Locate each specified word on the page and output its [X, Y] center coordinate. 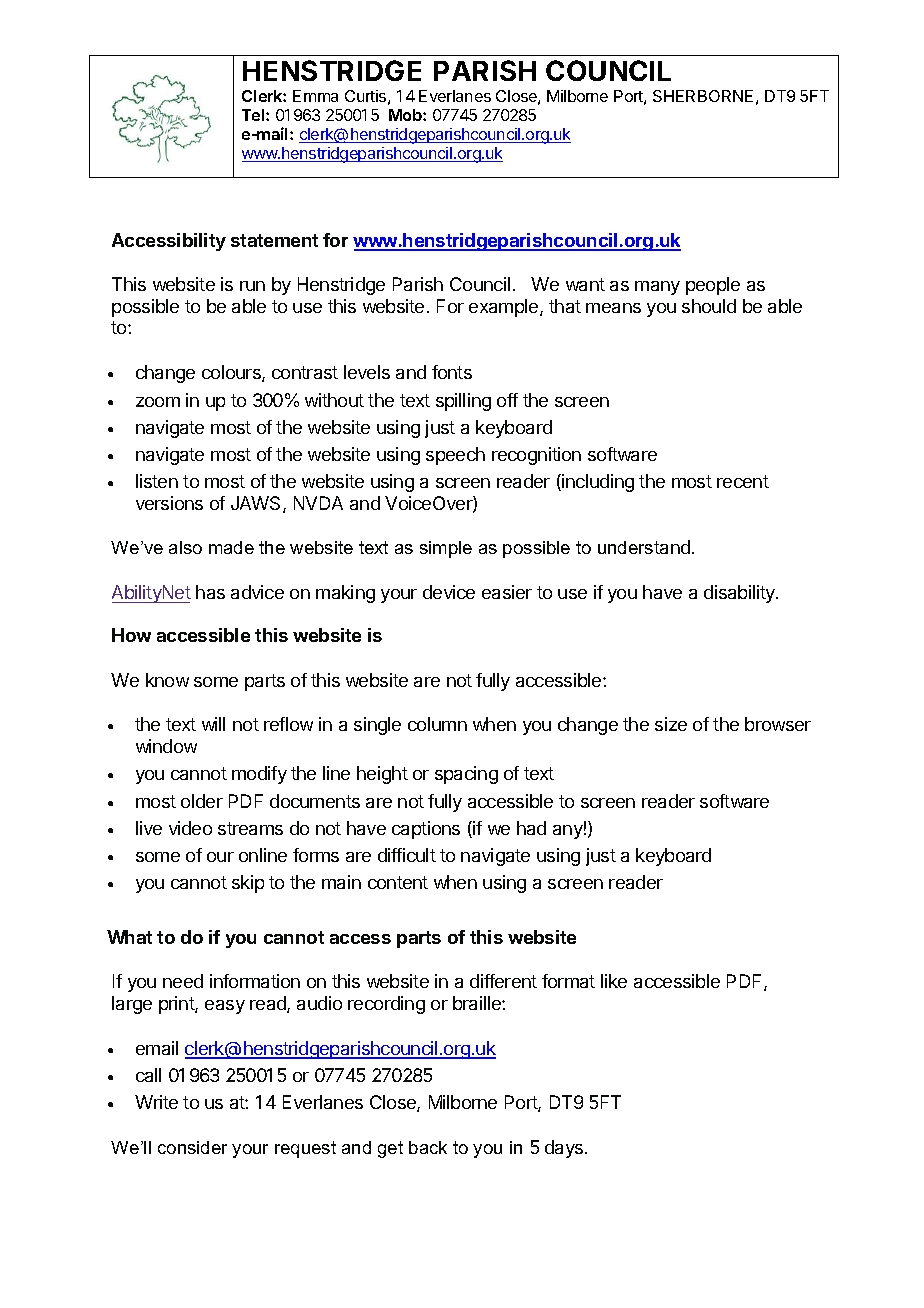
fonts [452, 372]
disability [740, 594]
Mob [406, 115]
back [428, 1147]
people [713, 286]
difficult [407, 855]
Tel [254, 115]
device [449, 592]
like [614, 981]
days [565, 1149]
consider [192, 1147]
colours [232, 373]
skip [248, 884]
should [709, 306]
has [210, 592]
